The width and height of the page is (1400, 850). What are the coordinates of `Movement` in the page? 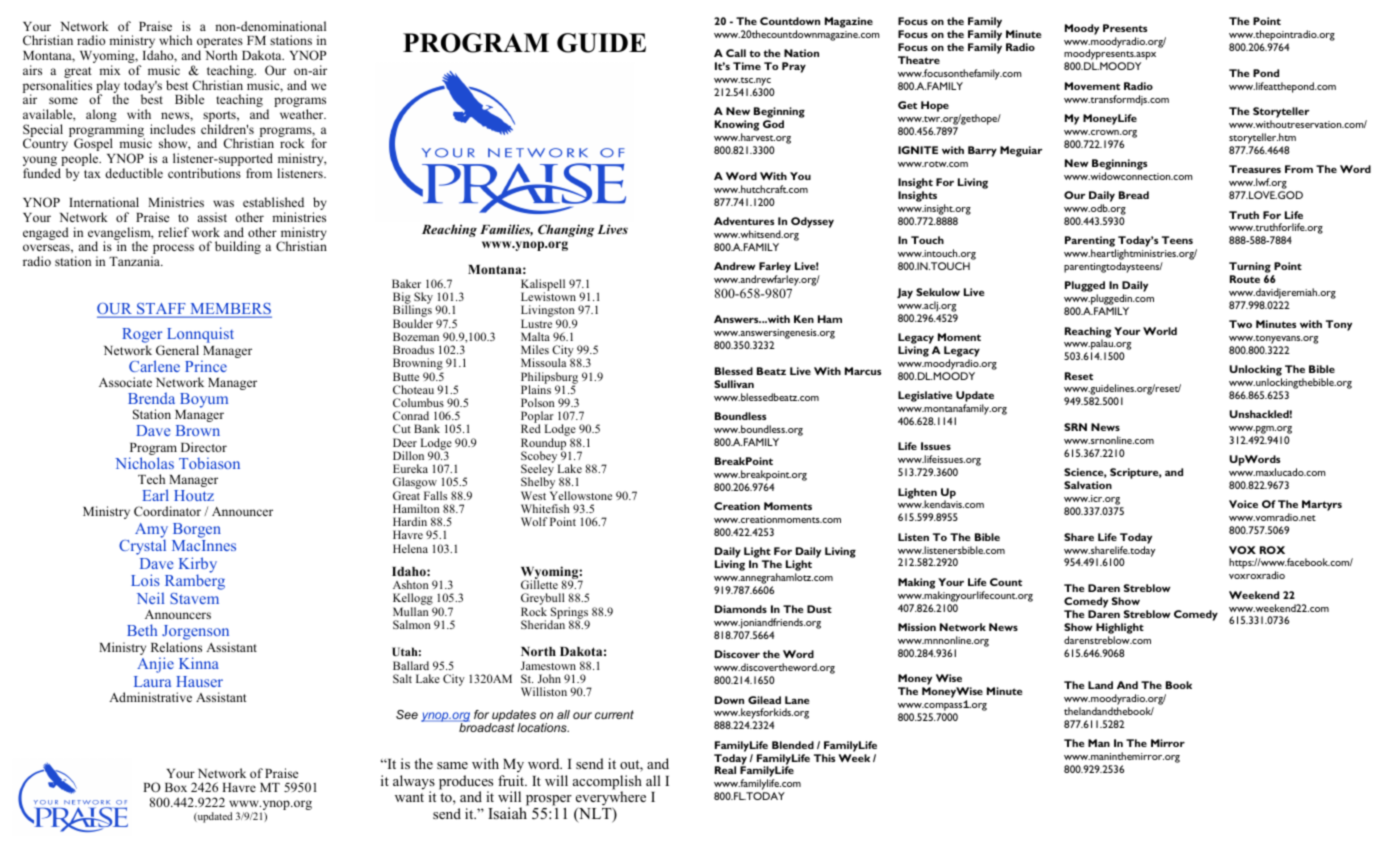 It's located at (1092, 86).
